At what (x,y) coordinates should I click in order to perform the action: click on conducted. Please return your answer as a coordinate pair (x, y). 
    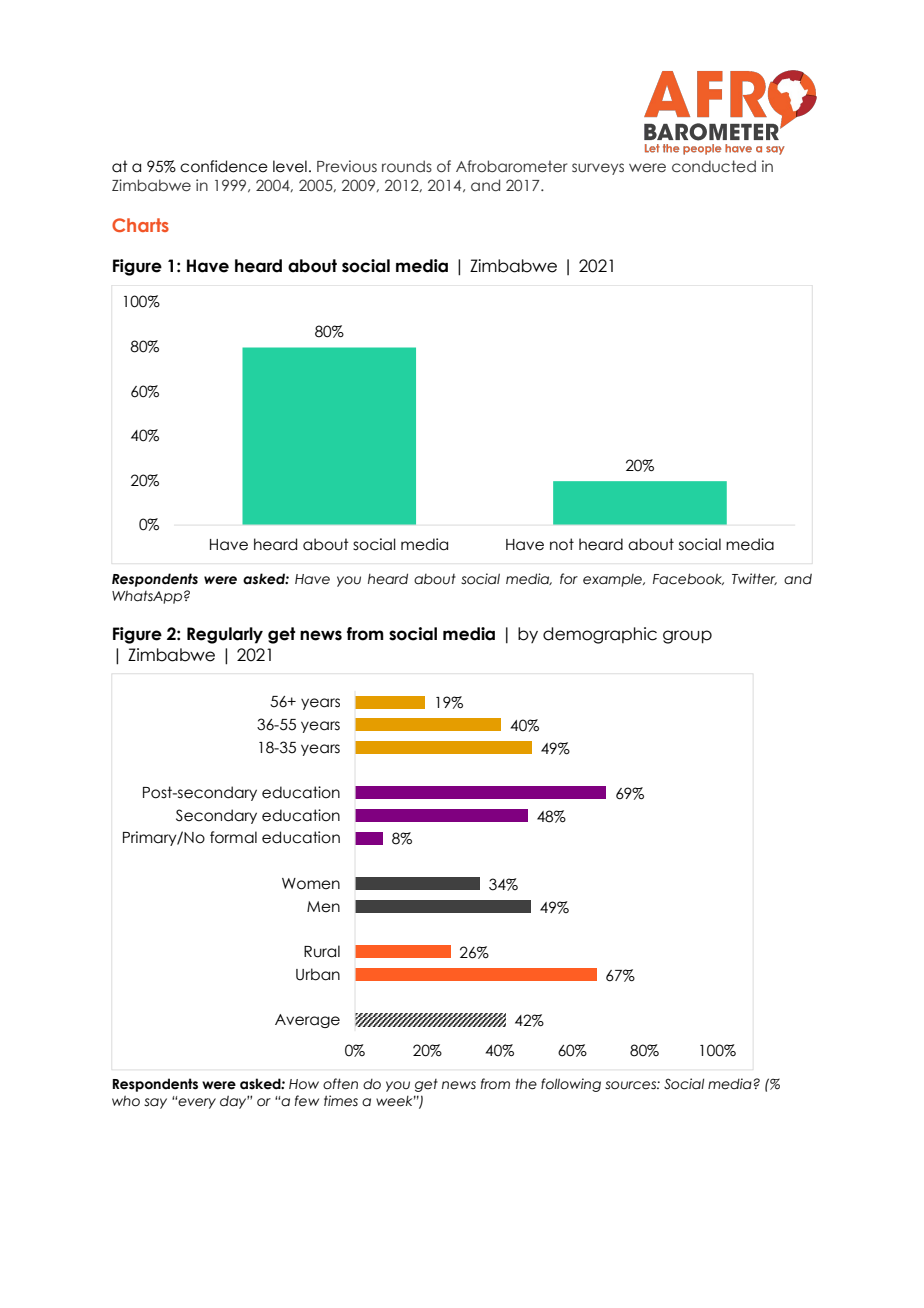
    Looking at the image, I should click on (714, 166).
